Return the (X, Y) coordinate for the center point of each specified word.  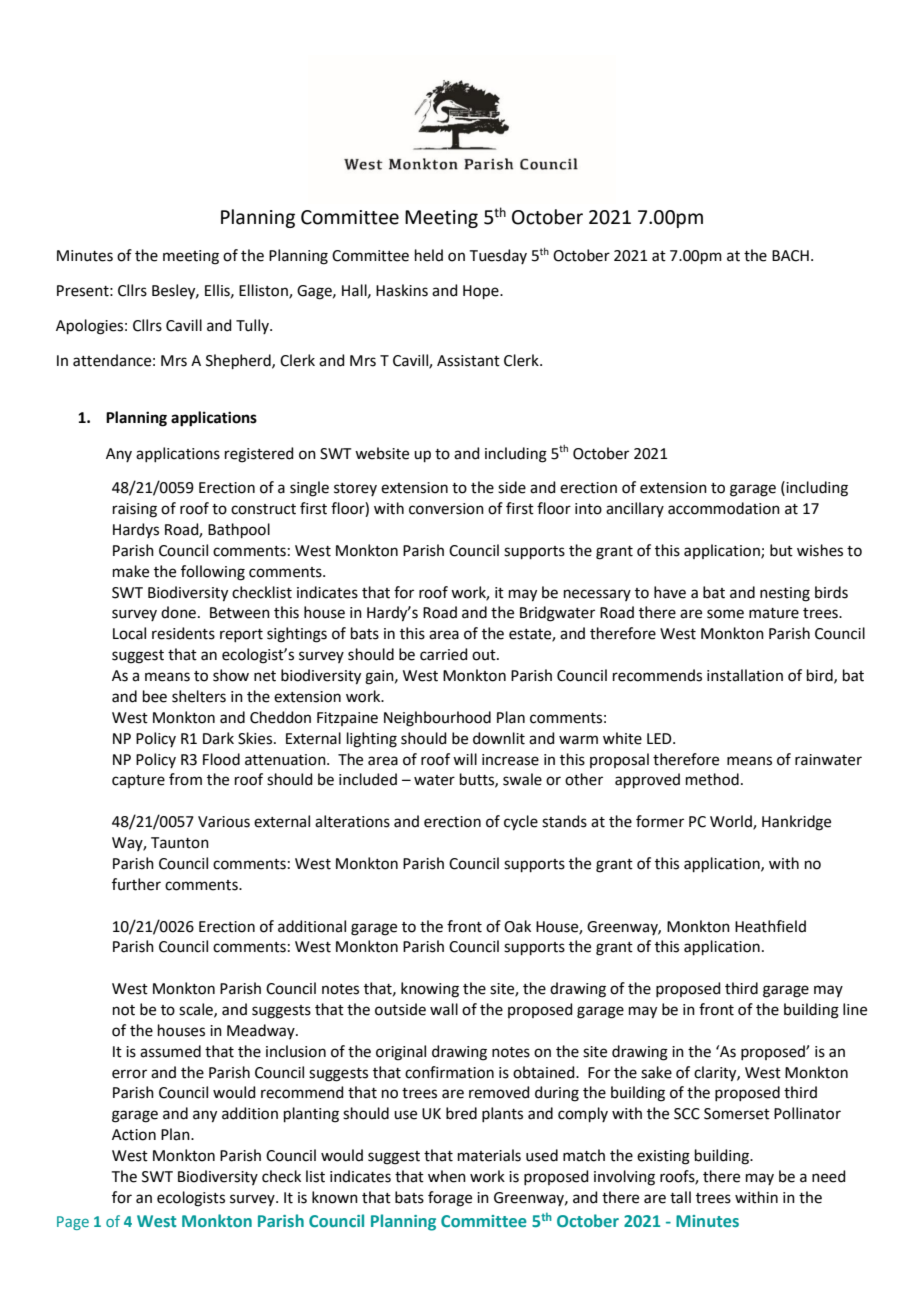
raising (135, 510)
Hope (482, 292)
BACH (790, 256)
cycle (521, 823)
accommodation (724, 508)
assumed (170, 1051)
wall (444, 1009)
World (732, 822)
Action (134, 1135)
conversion (446, 509)
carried (444, 654)
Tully (253, 326)
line (855, 1009)
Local (129, 633)
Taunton (180, 843)
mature (774, 613)
